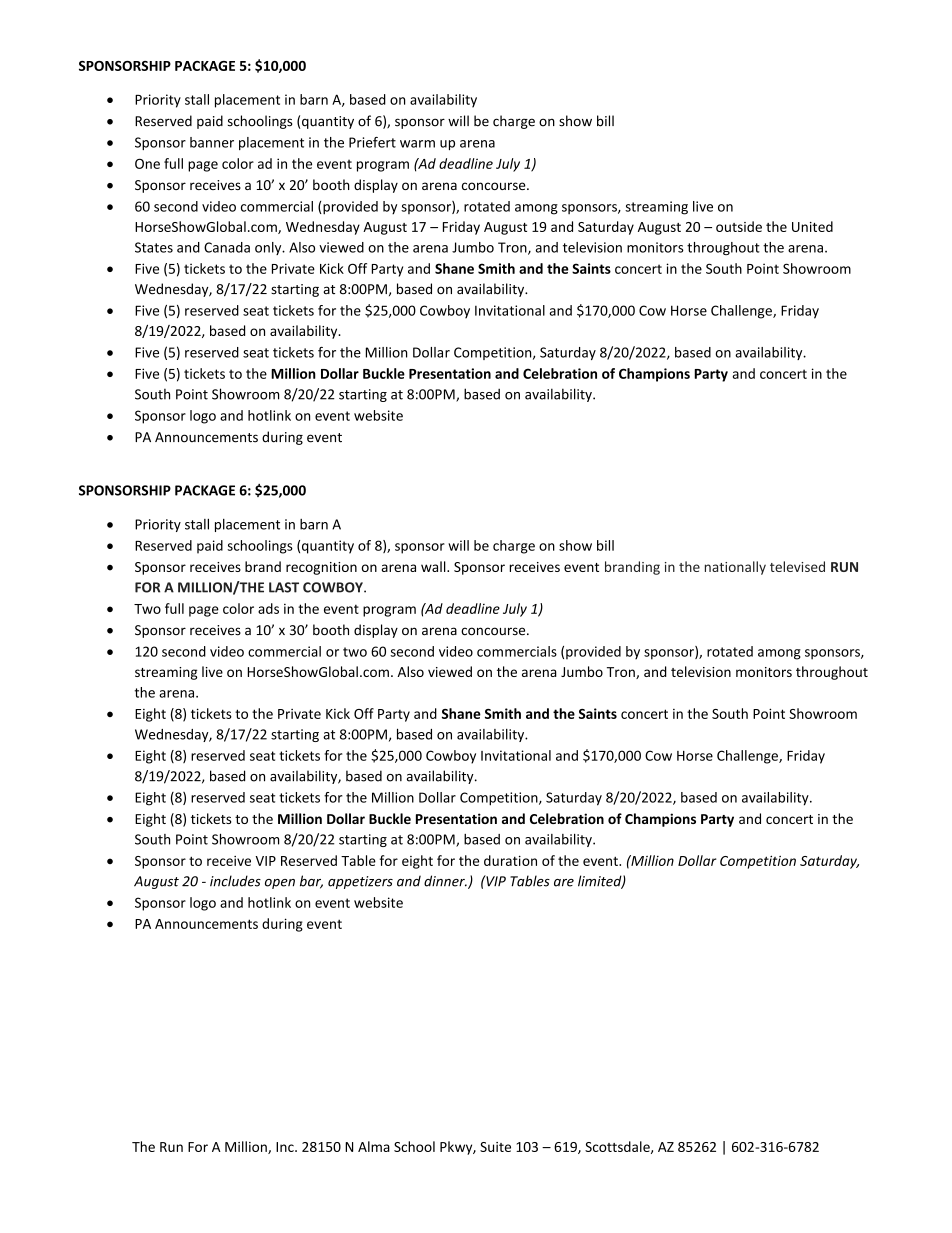 This screenshot has width=952, height=1233. What do you see at coordinates (227, 247) in the screenshot?
I see `Canada` at bounding box center [227, 247].
